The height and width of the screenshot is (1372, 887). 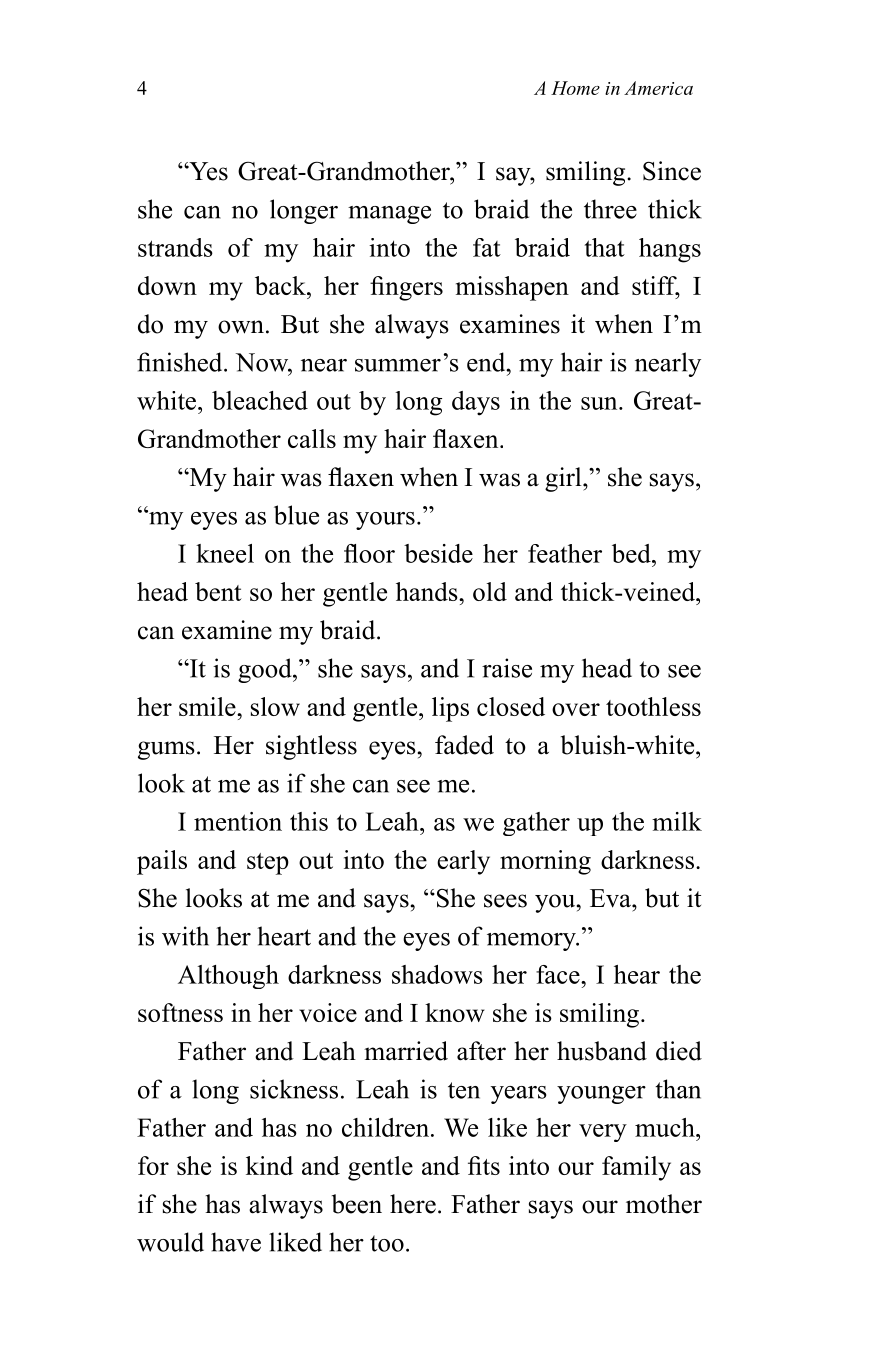 I want to click on here, so click(x=413, y=1204).
